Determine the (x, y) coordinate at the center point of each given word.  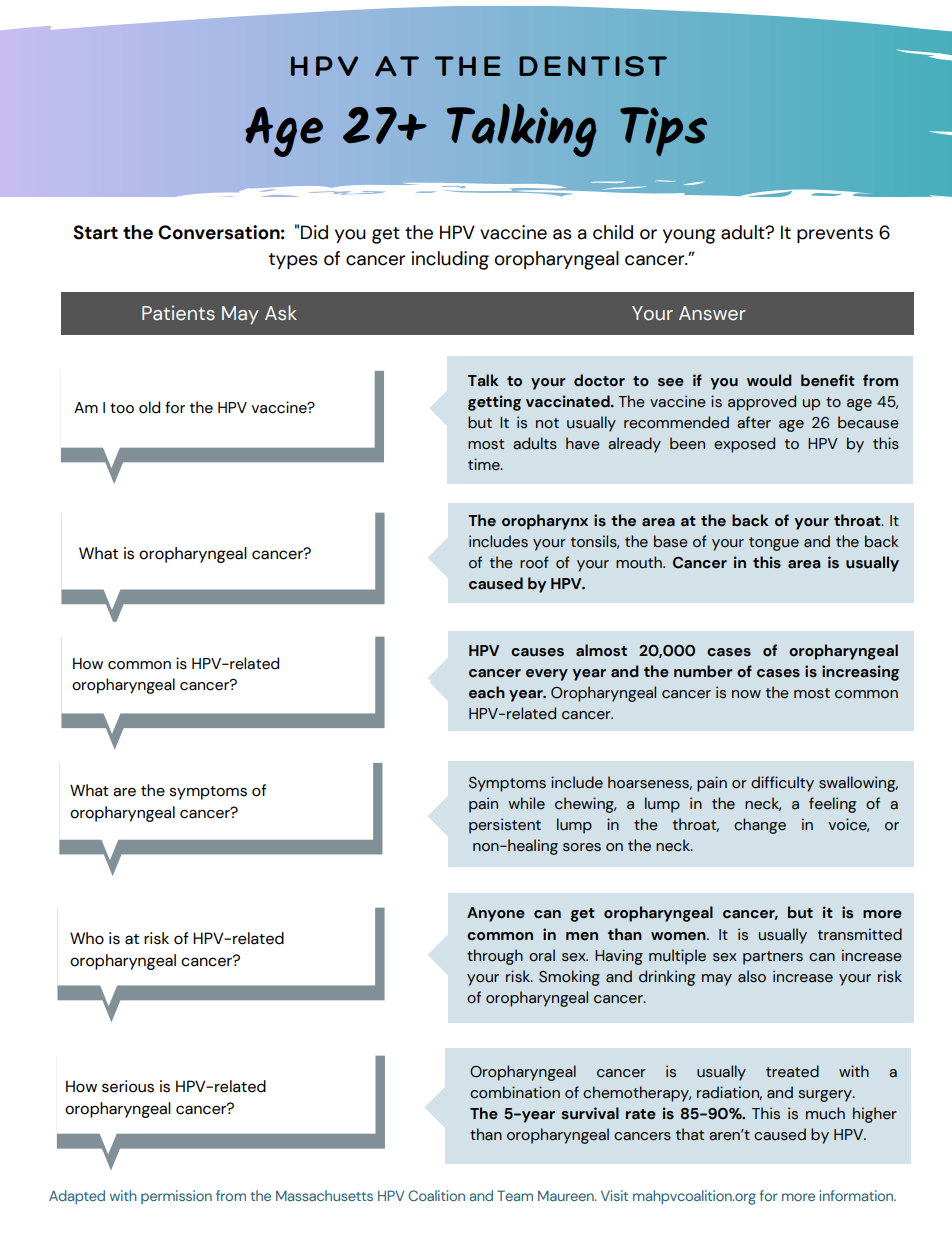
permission (176, 1197)
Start (95, 232)
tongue (774, 544)
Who (87, 938)
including (450, 260)
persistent (505, 826)
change (760, 826)
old (149, 407)
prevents (835, 235)
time (485, 464)
